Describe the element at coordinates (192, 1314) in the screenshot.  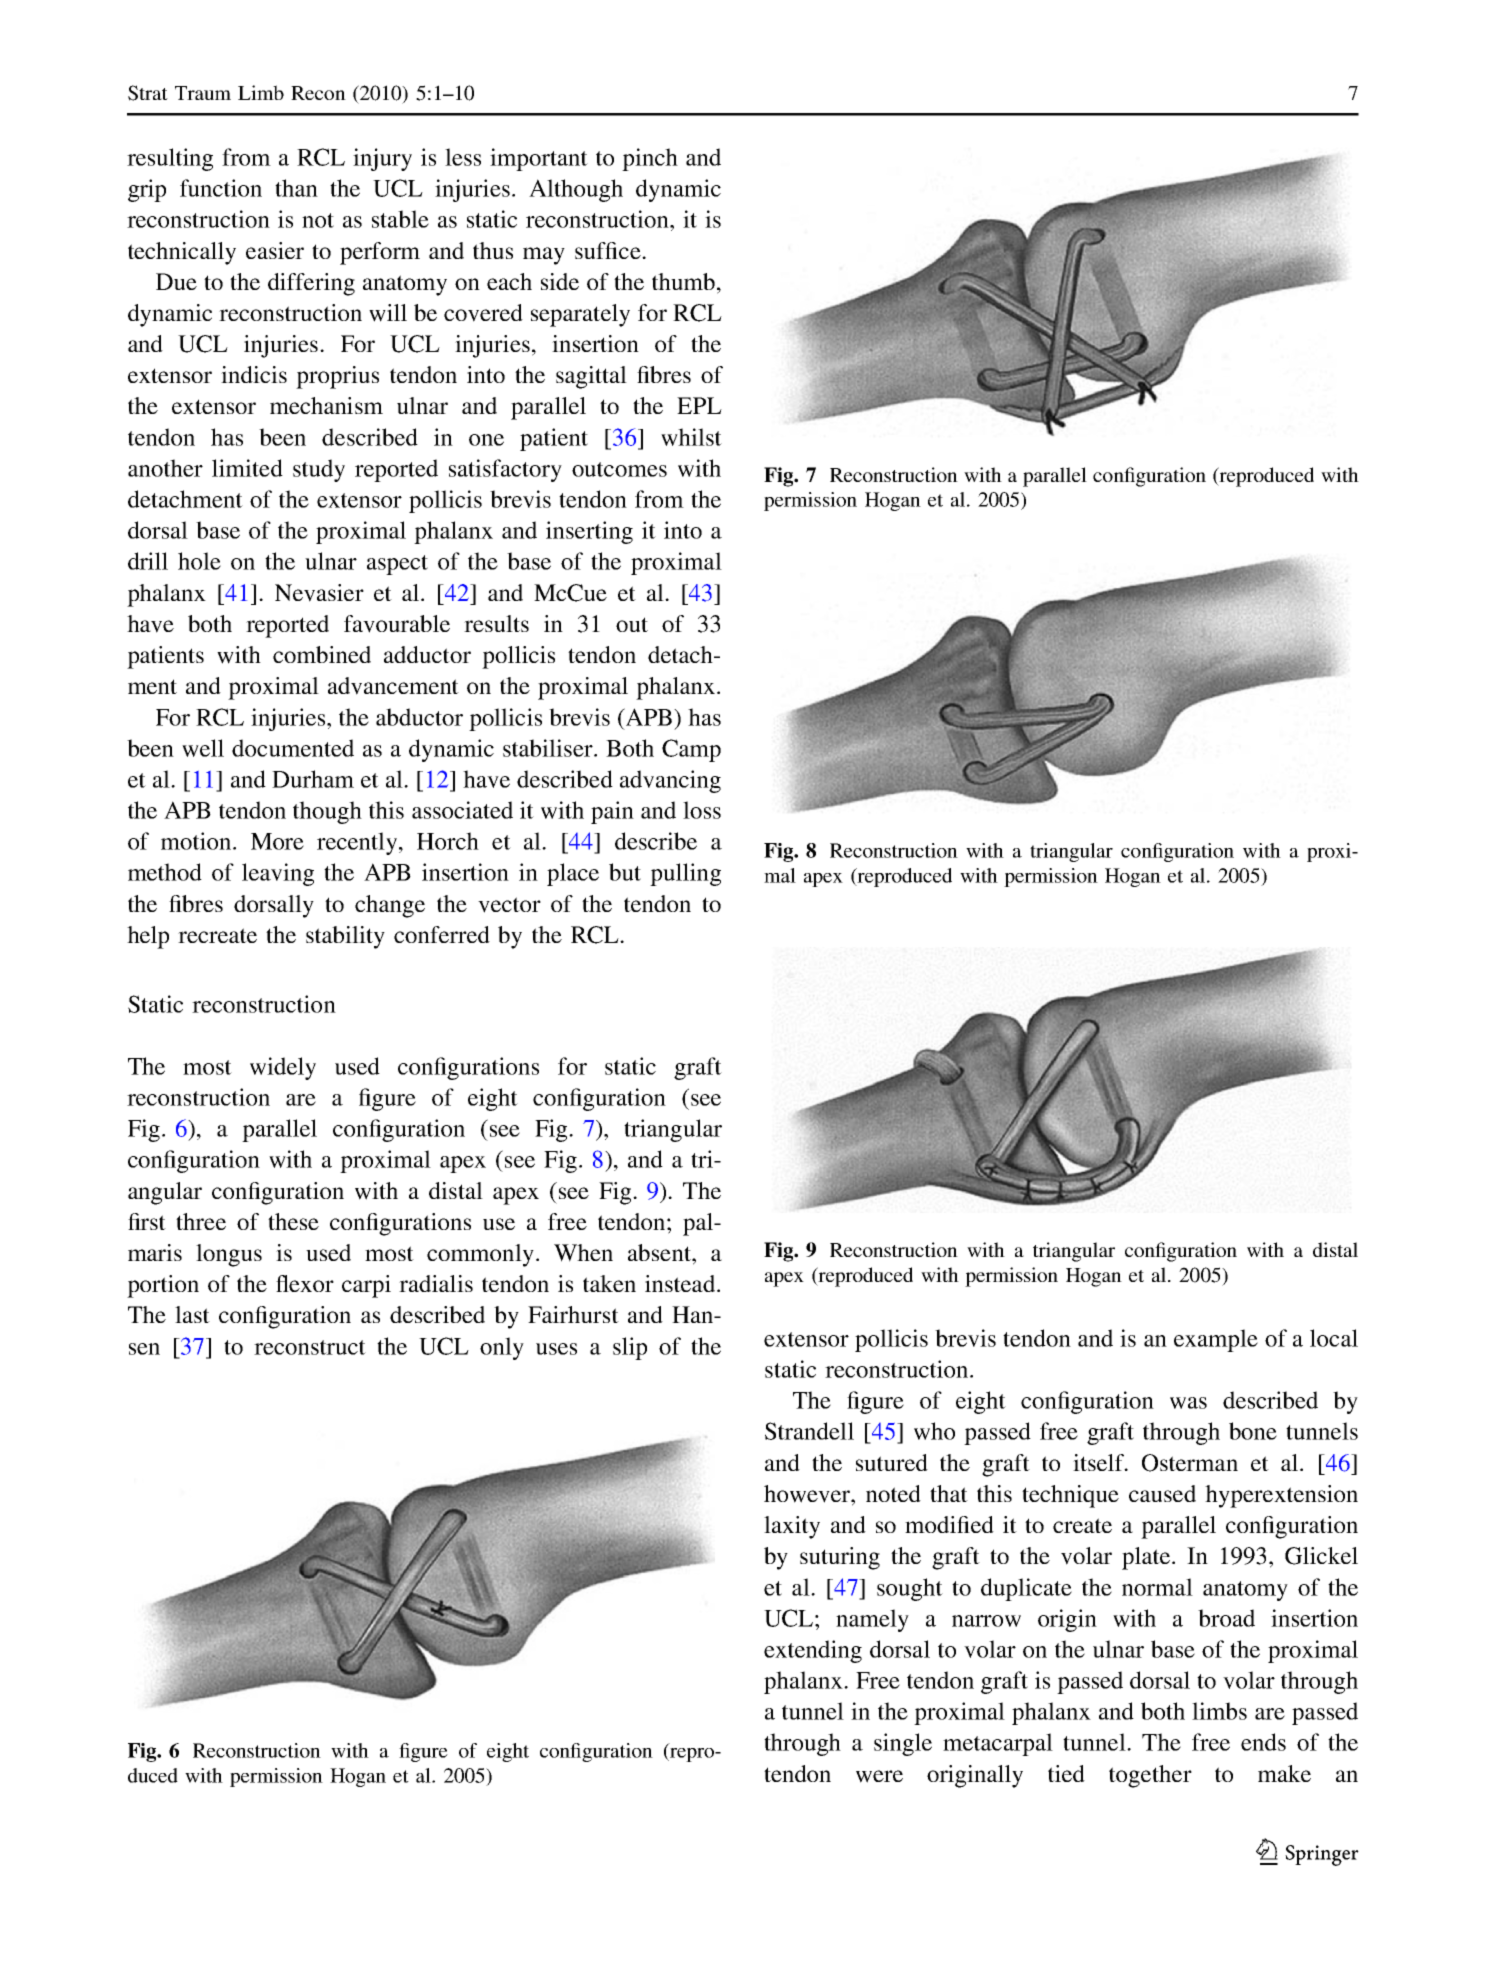
I see `last` at that location.
